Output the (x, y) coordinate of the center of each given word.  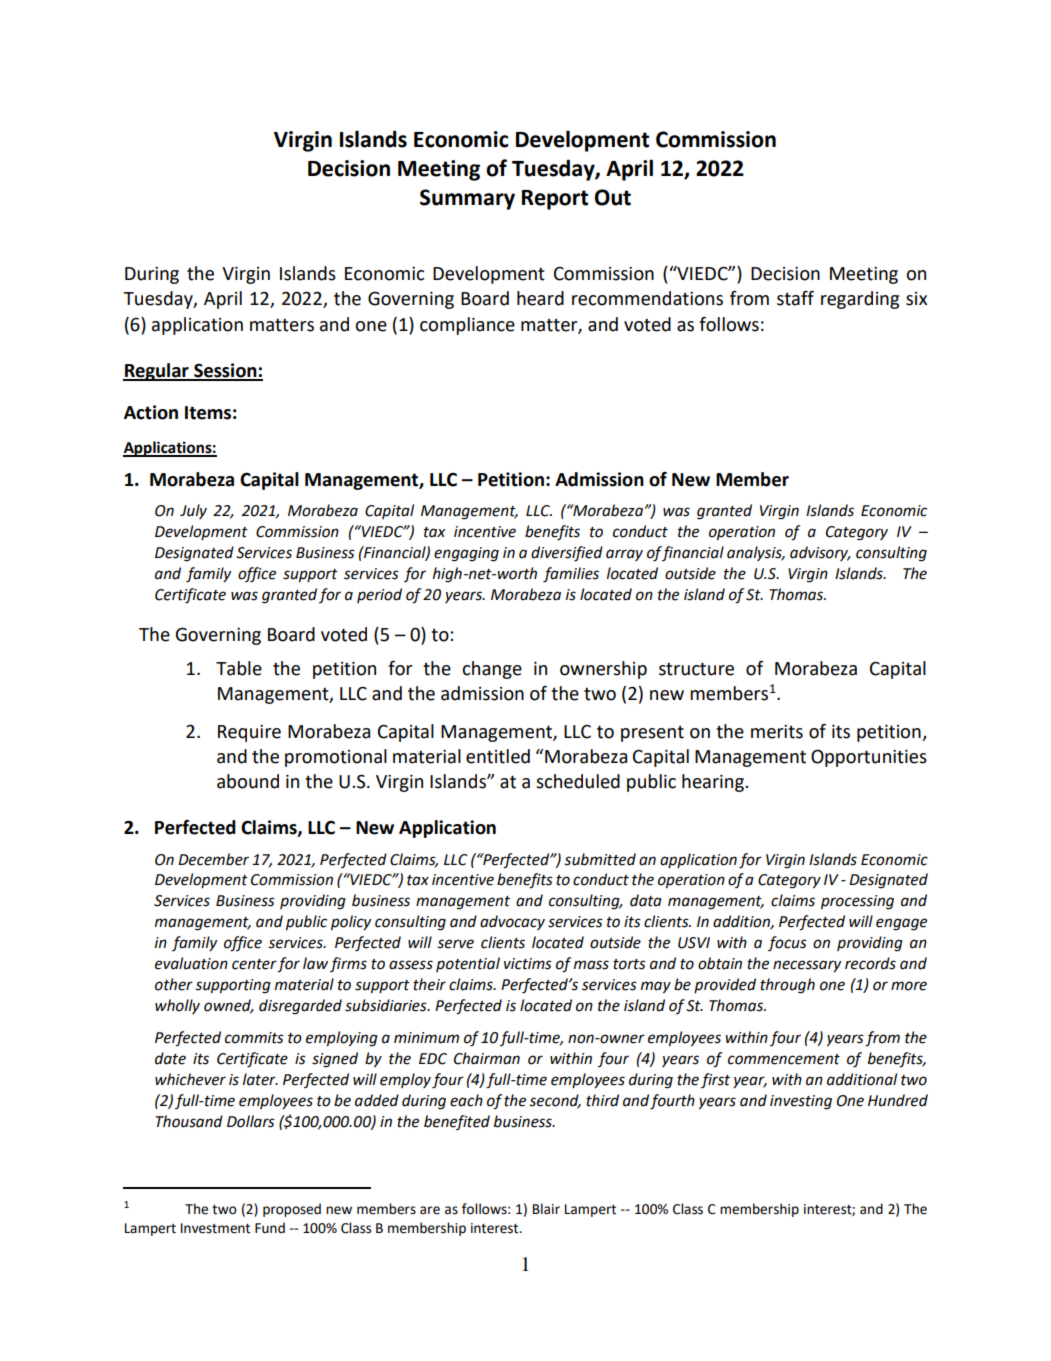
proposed (292, 1210)
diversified (567, 554)
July (193, 511)
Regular (157, 372)
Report (555, 200)
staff (795, 298)
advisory (820, 553)
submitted (600, 859)
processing (857, 902)
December (213, 859)
